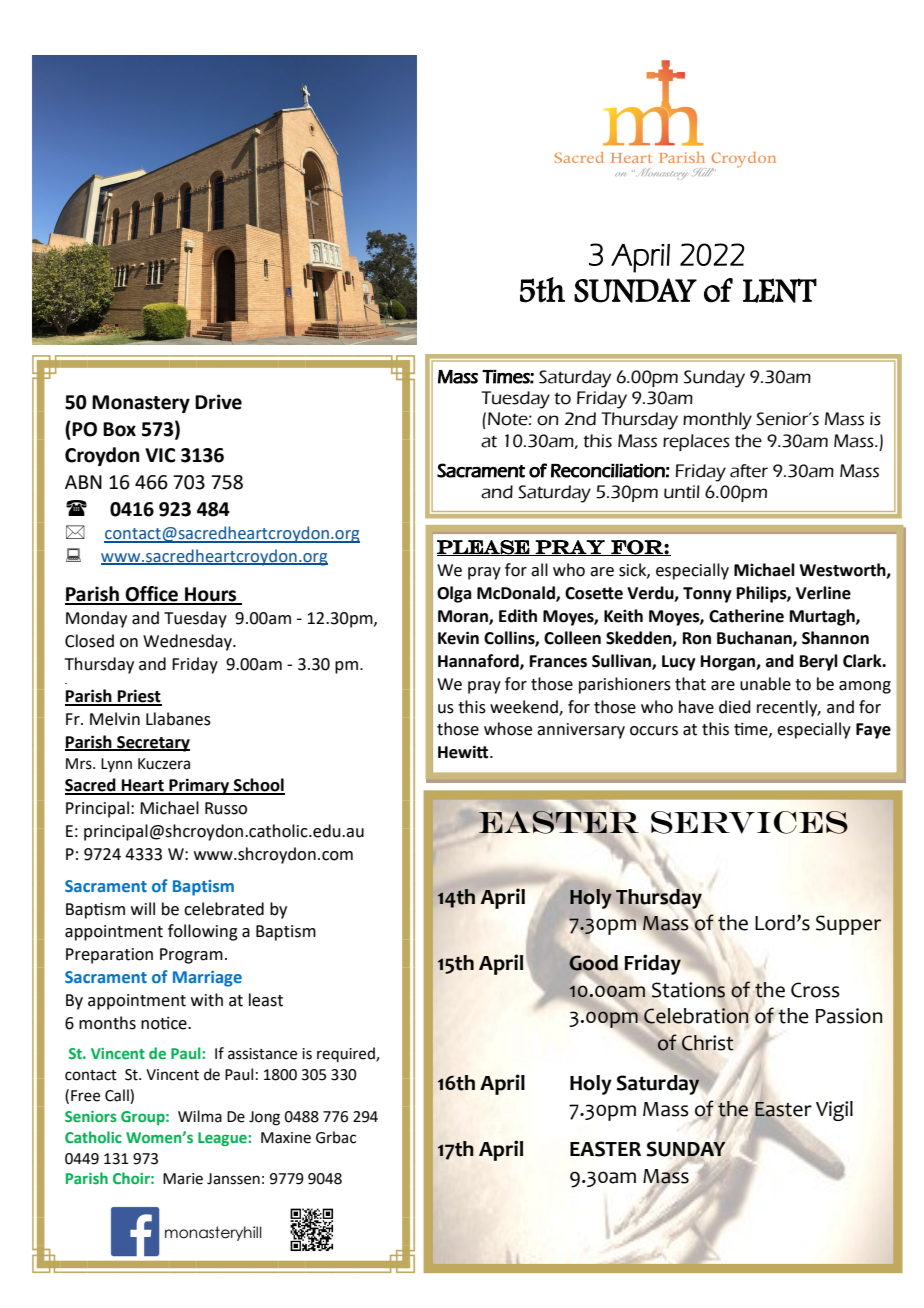 The image size is (924, 1308). Describe the element at coordinates (218, 402) in the screenshot. I see `Drive` at that location.
